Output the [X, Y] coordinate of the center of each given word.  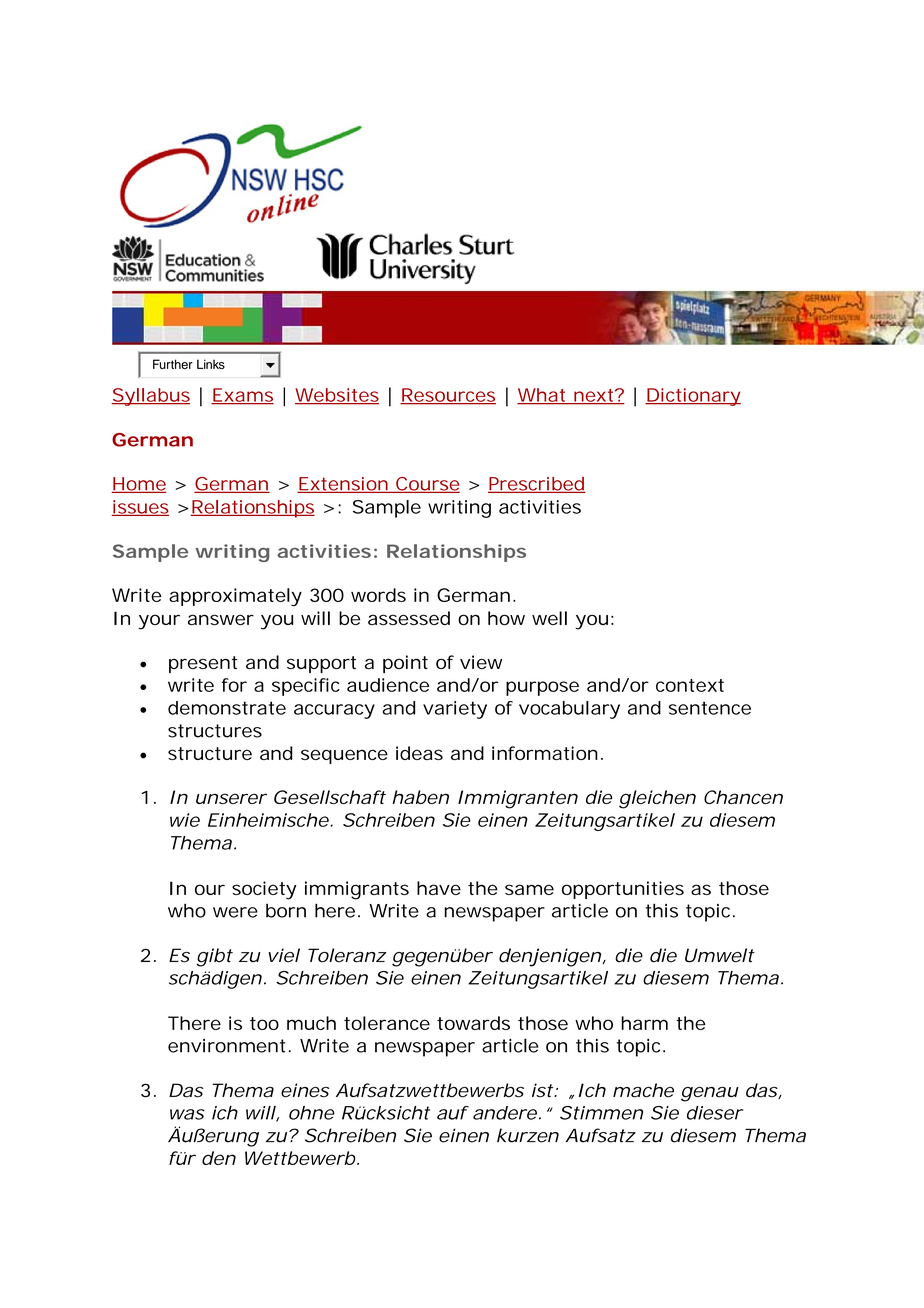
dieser [715, 1113]
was [187, 1114]
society [264, 890]
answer [221, 620]
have [439, 888]
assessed [409, 618]
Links [211, 364]
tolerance [387, 1023]
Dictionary [693, 397]
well [549, 618]
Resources [448, 396]
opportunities [623, 890]
